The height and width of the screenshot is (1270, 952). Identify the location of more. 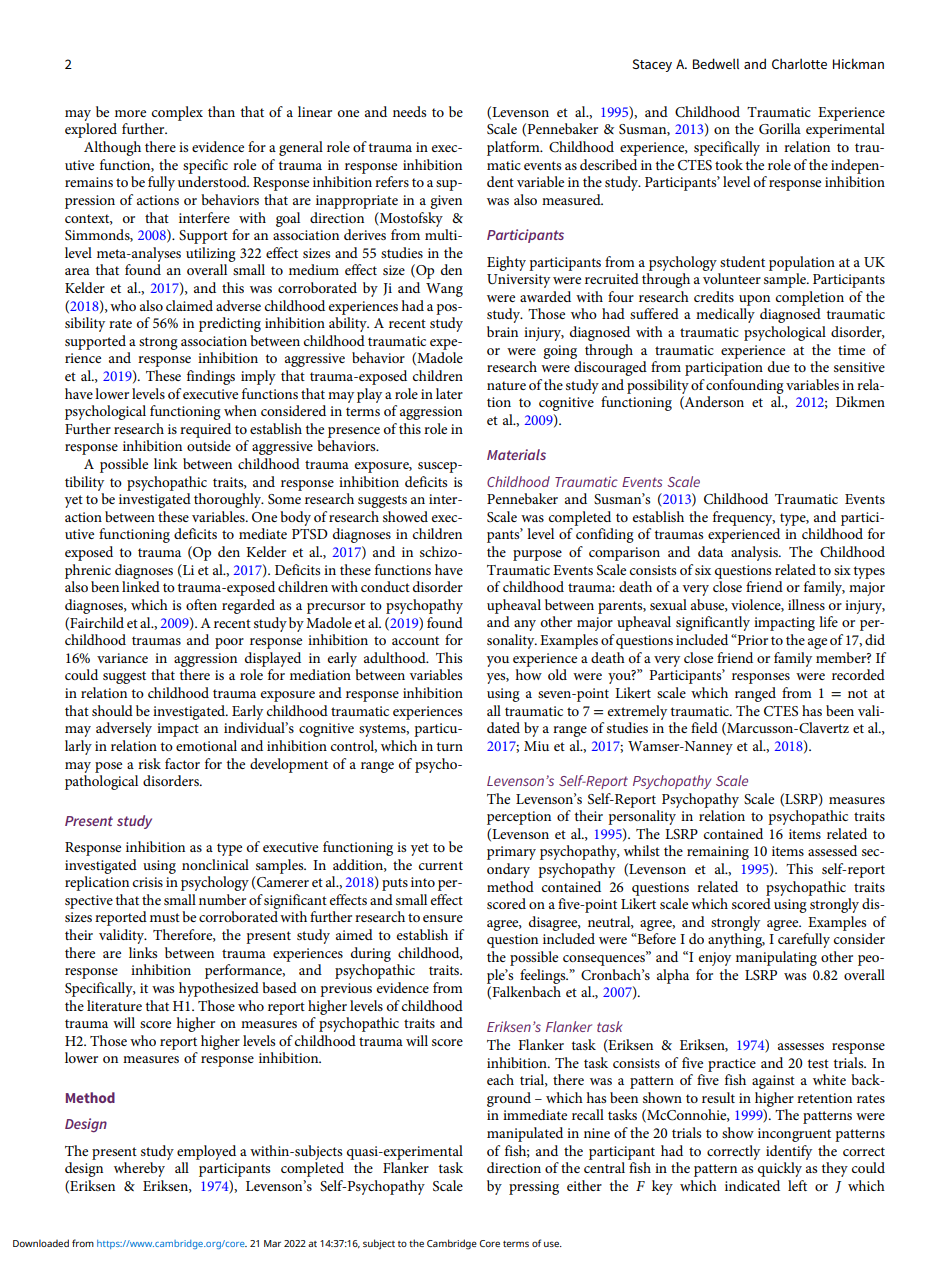
(130, 113).
